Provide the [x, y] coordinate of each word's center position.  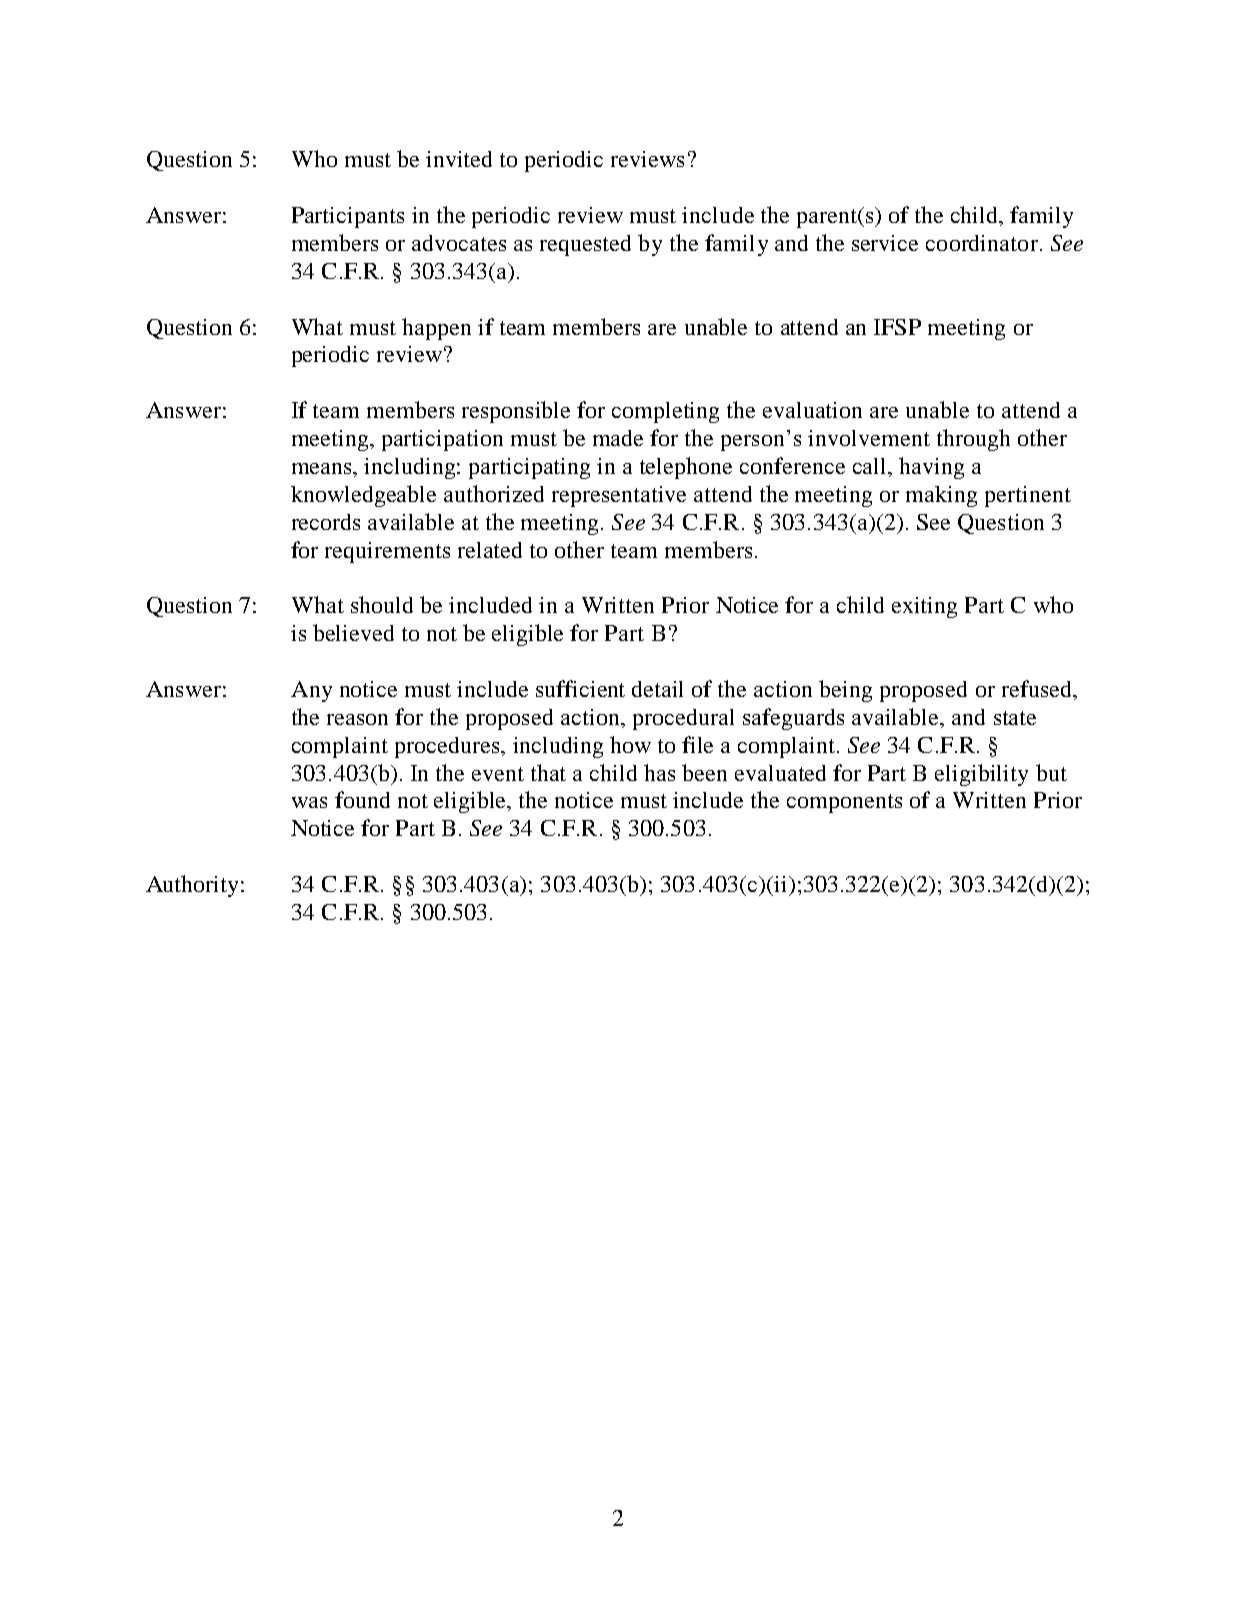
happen [436, 329]
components [844, 803]
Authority [194, 886]
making [941, 496]
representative [619, 496]
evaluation [812, 410]
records [326, 522]
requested [585, 245]
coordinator [982, 243]
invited [459, 159]
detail [657, 689]
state [1015, 718]
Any [311, 691]
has [659, 772]
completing [665, 412]
